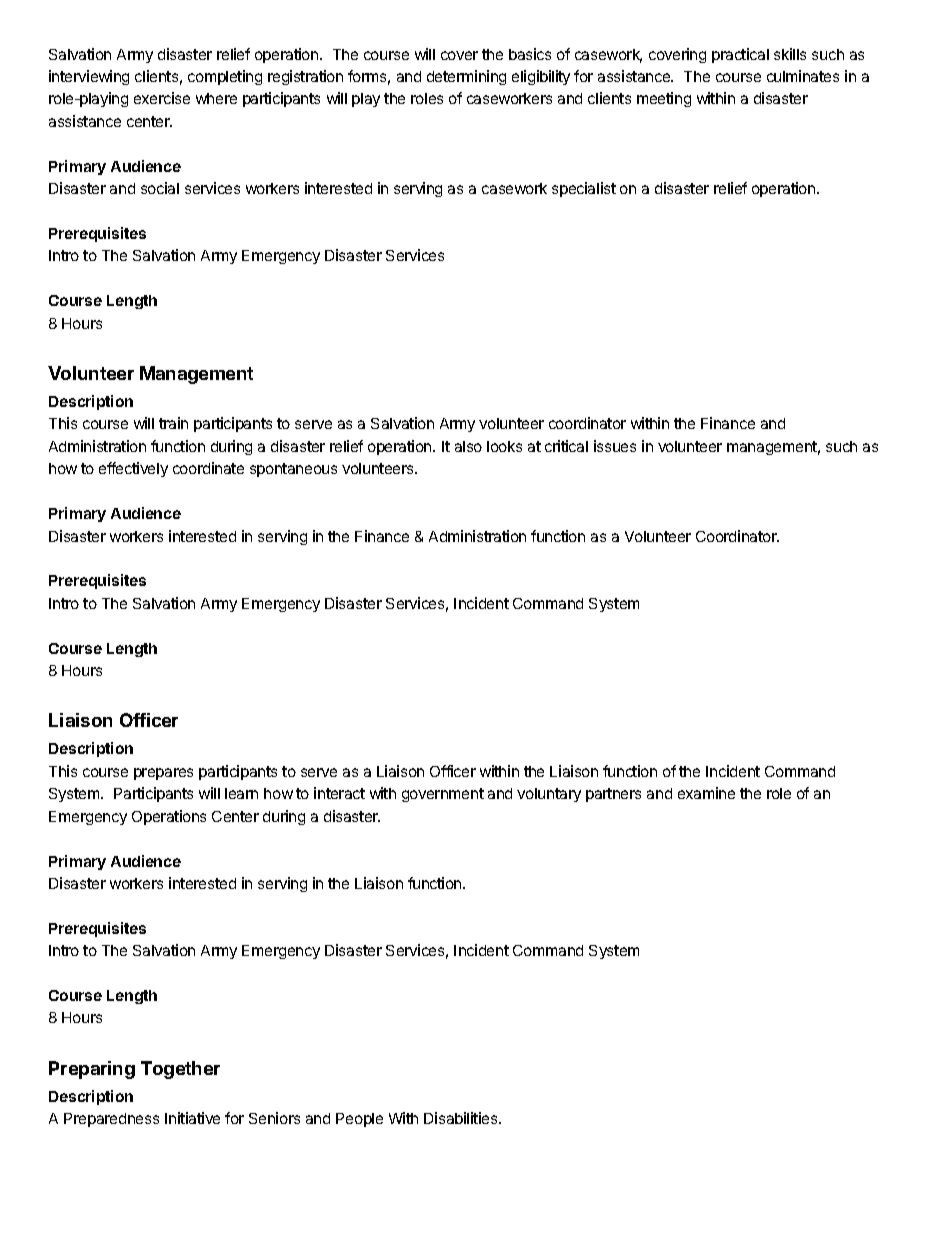 The height and width of the image is (1233, 952). I want to click on examine, so click(706, 793).
